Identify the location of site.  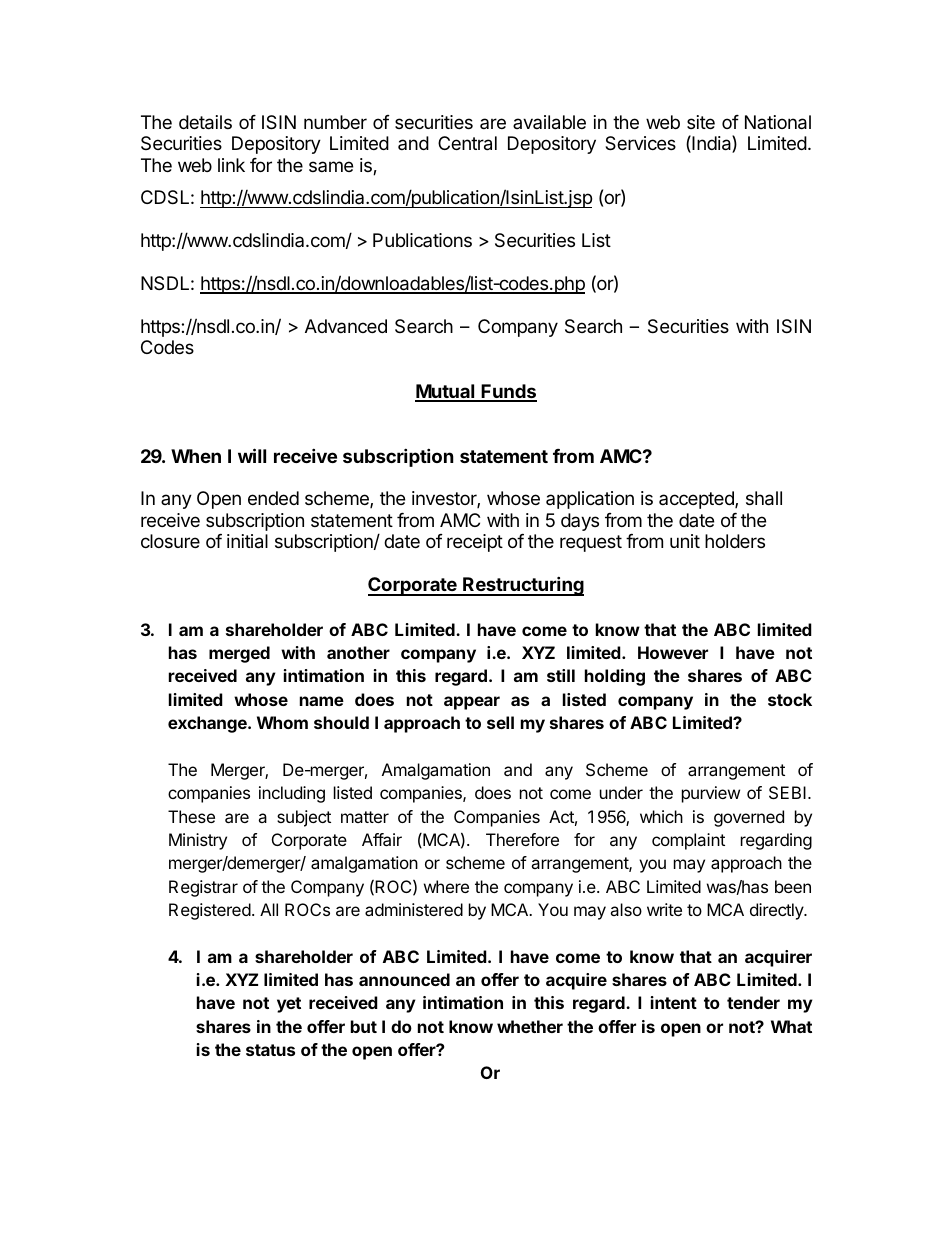
(701, 122).
